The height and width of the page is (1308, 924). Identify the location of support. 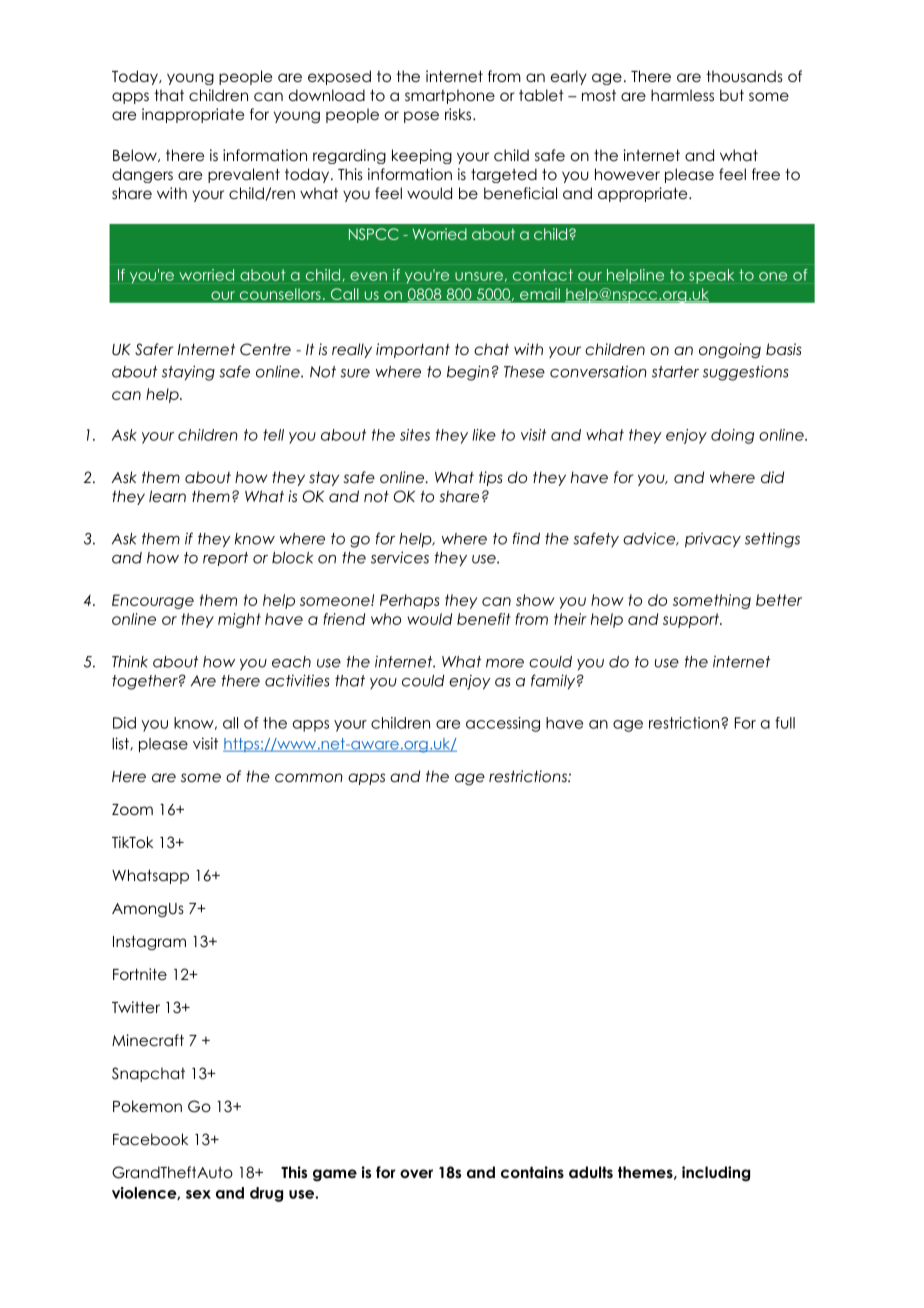
(692, 620).
